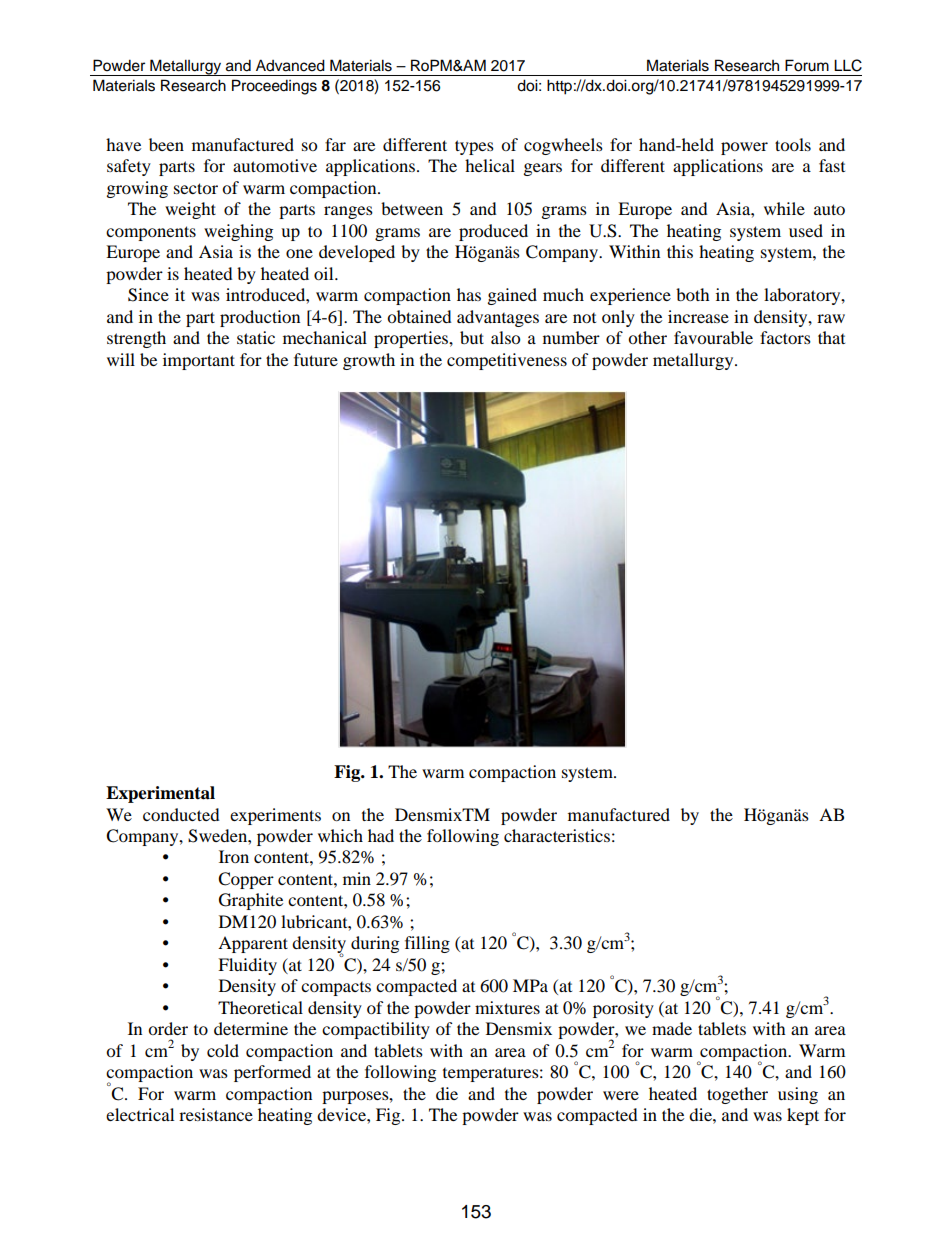  Describe the element at coordinates (274, 87) in the document. I see `Proceedings` at that location.
